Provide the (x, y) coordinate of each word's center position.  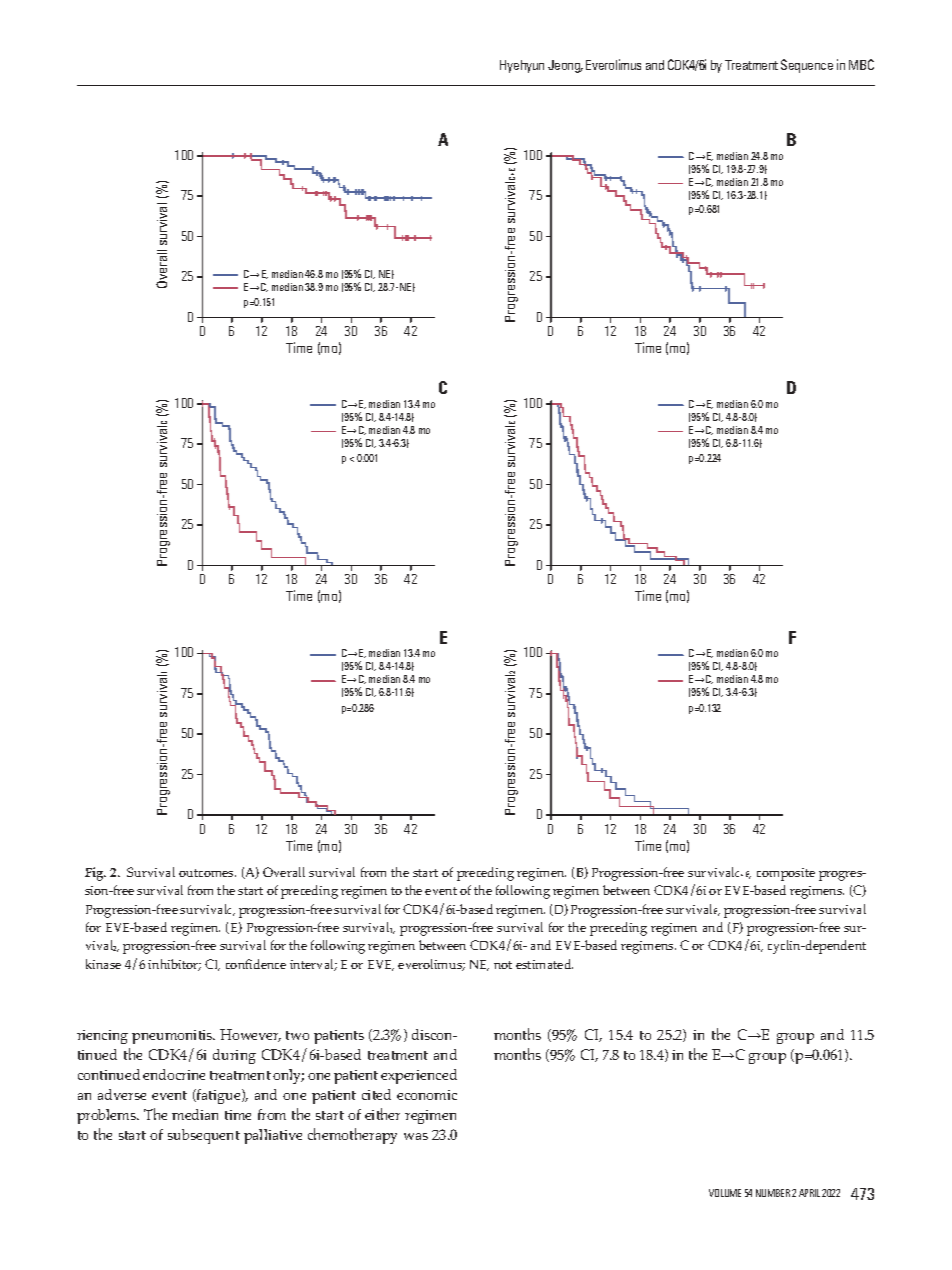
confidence (256, 964)
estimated (544, 964)
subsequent (204, 1136)
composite (786, 874)
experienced (419, 1076)
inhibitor (174, 965)
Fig (95, 874)
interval (313, 965)
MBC (861, 64)
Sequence (807, 66)
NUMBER (773, 1193)
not (503, 965)
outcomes (207, 873)
